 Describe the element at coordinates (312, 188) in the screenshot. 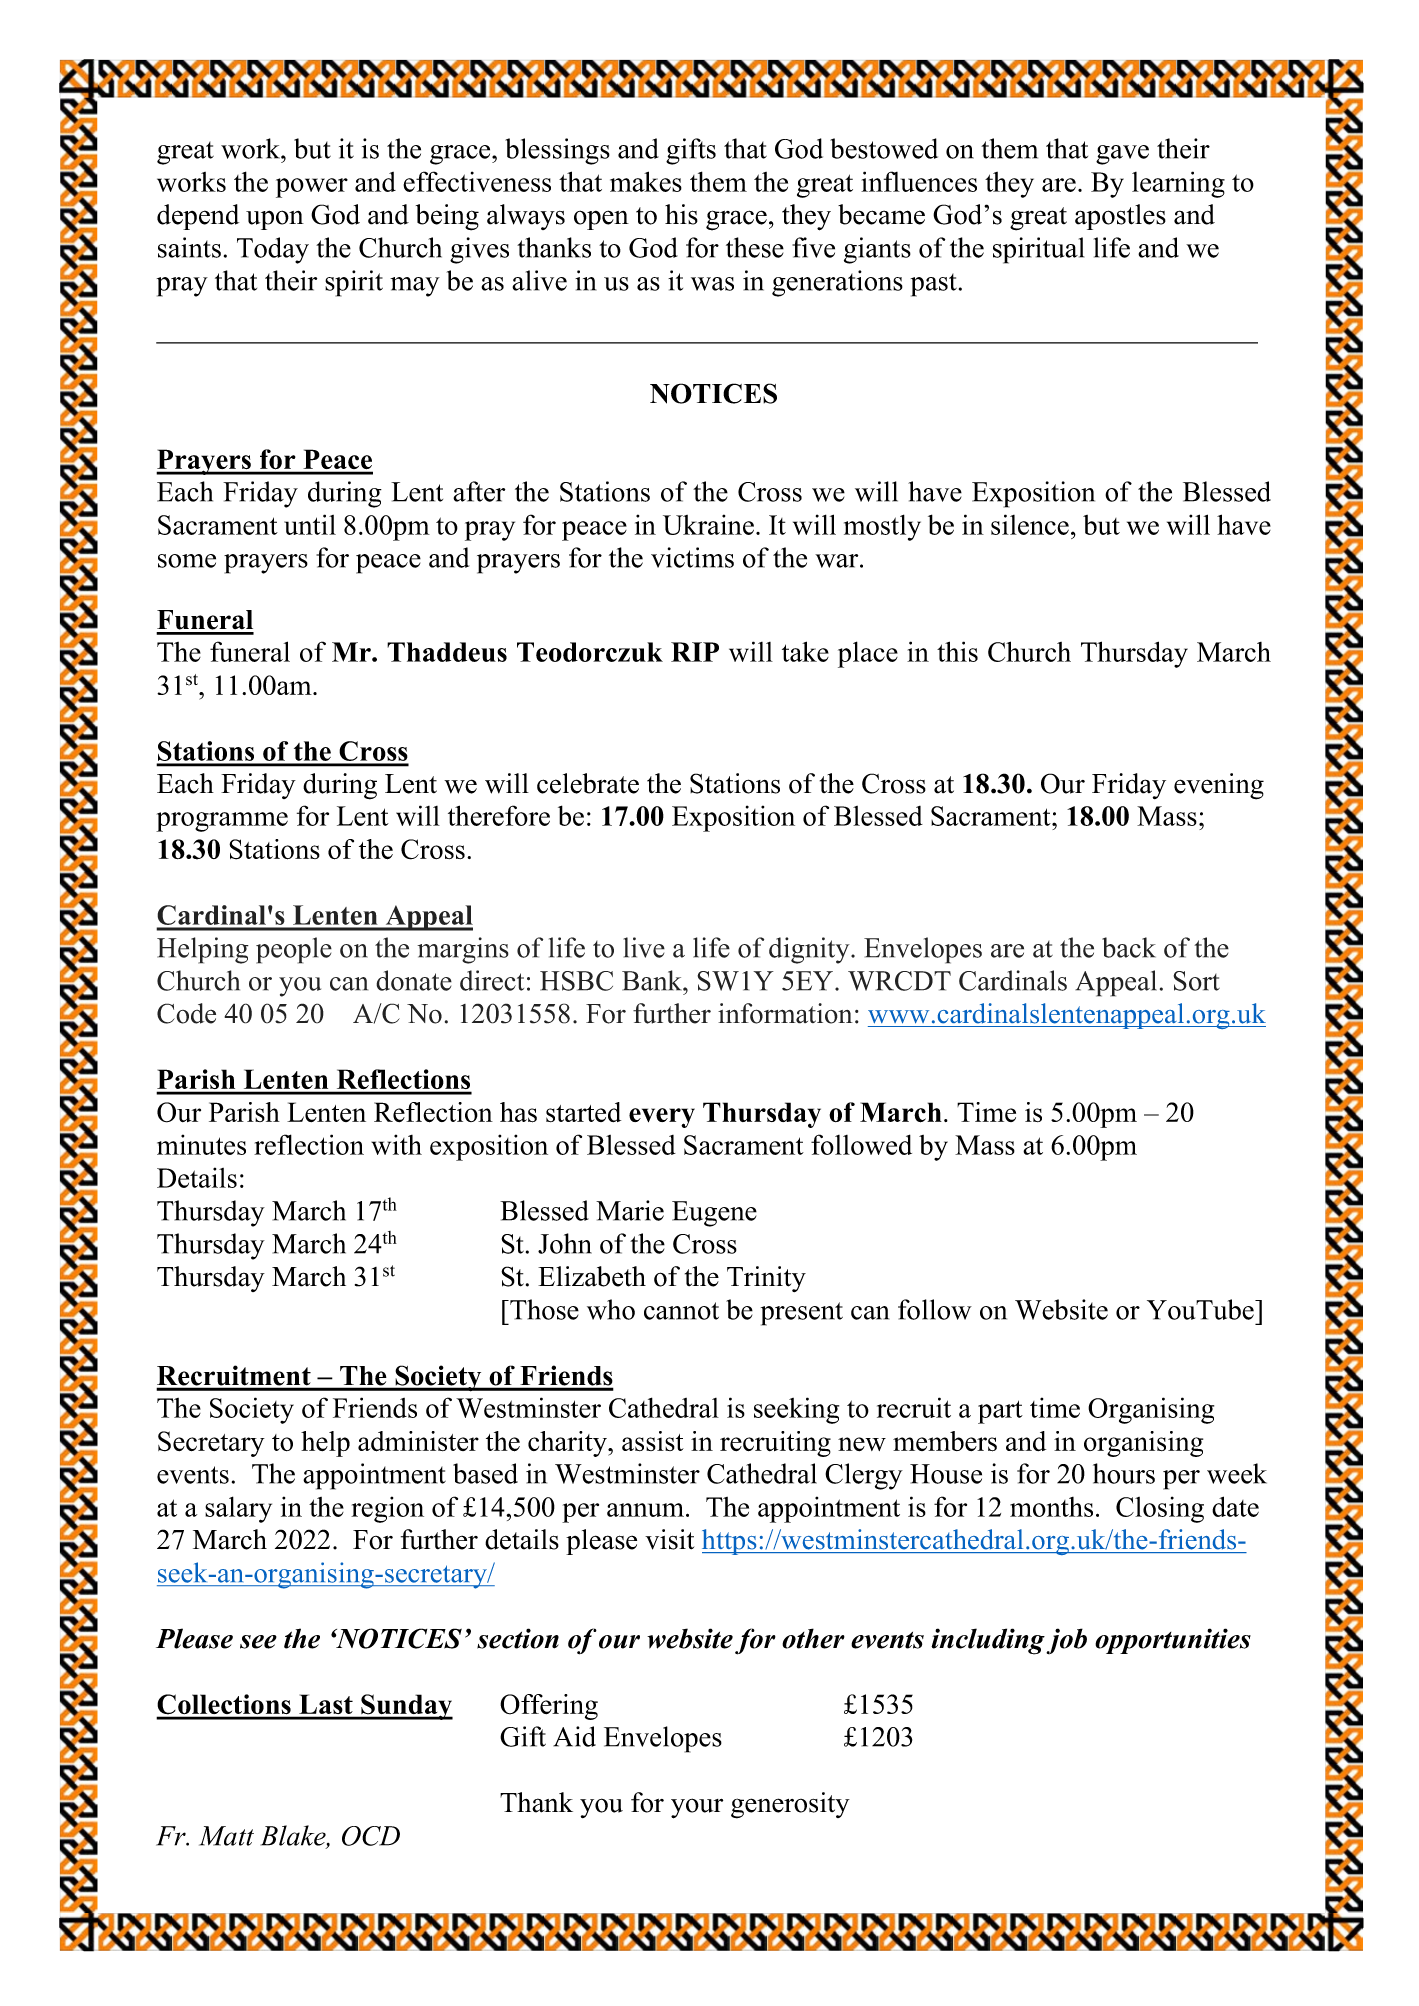

I see `power` at that location.
